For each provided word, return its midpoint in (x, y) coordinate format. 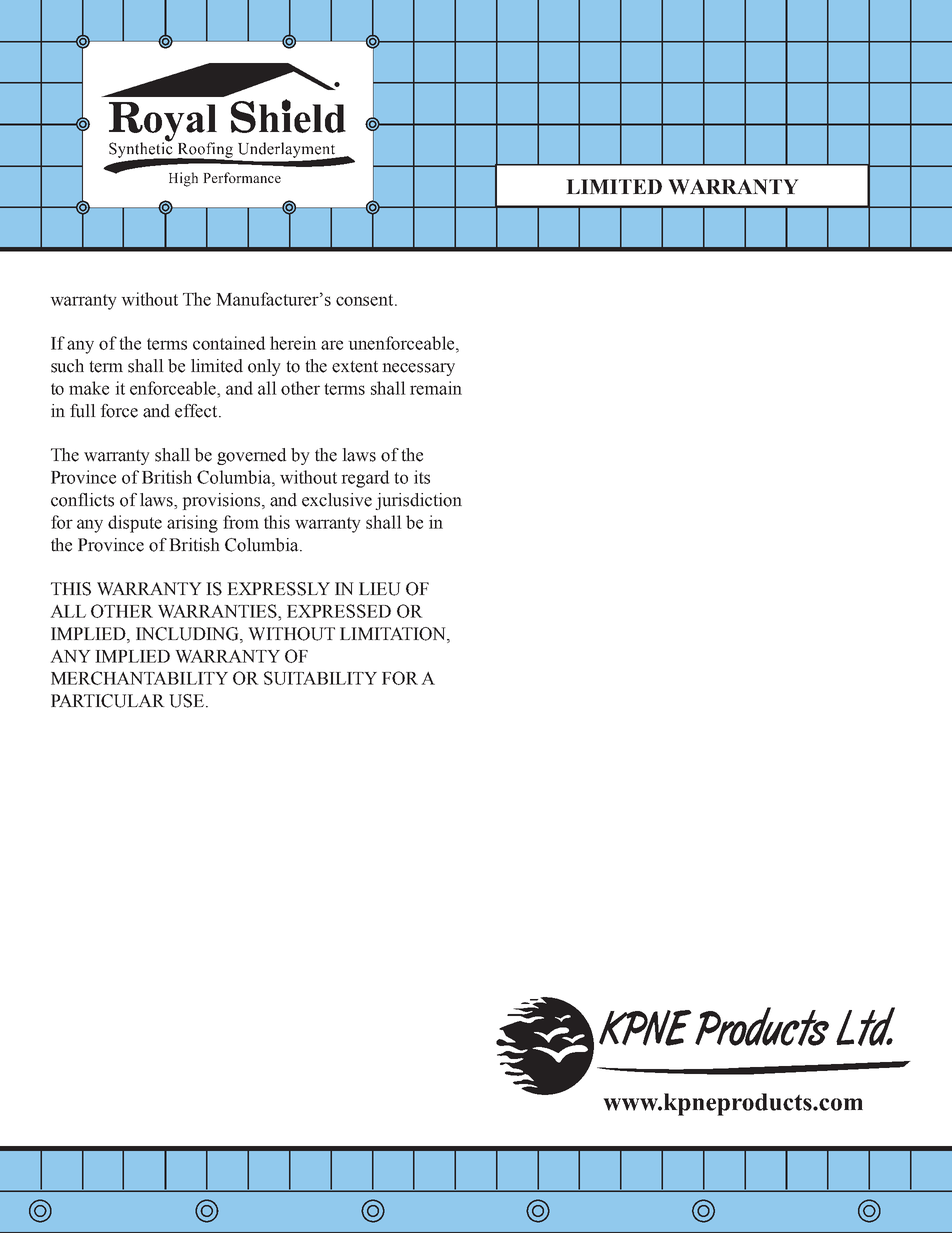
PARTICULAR (108, 701)
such (67, 366)
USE (188, 701)
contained (229, 343)
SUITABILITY (320, 678)
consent (366, 300)
